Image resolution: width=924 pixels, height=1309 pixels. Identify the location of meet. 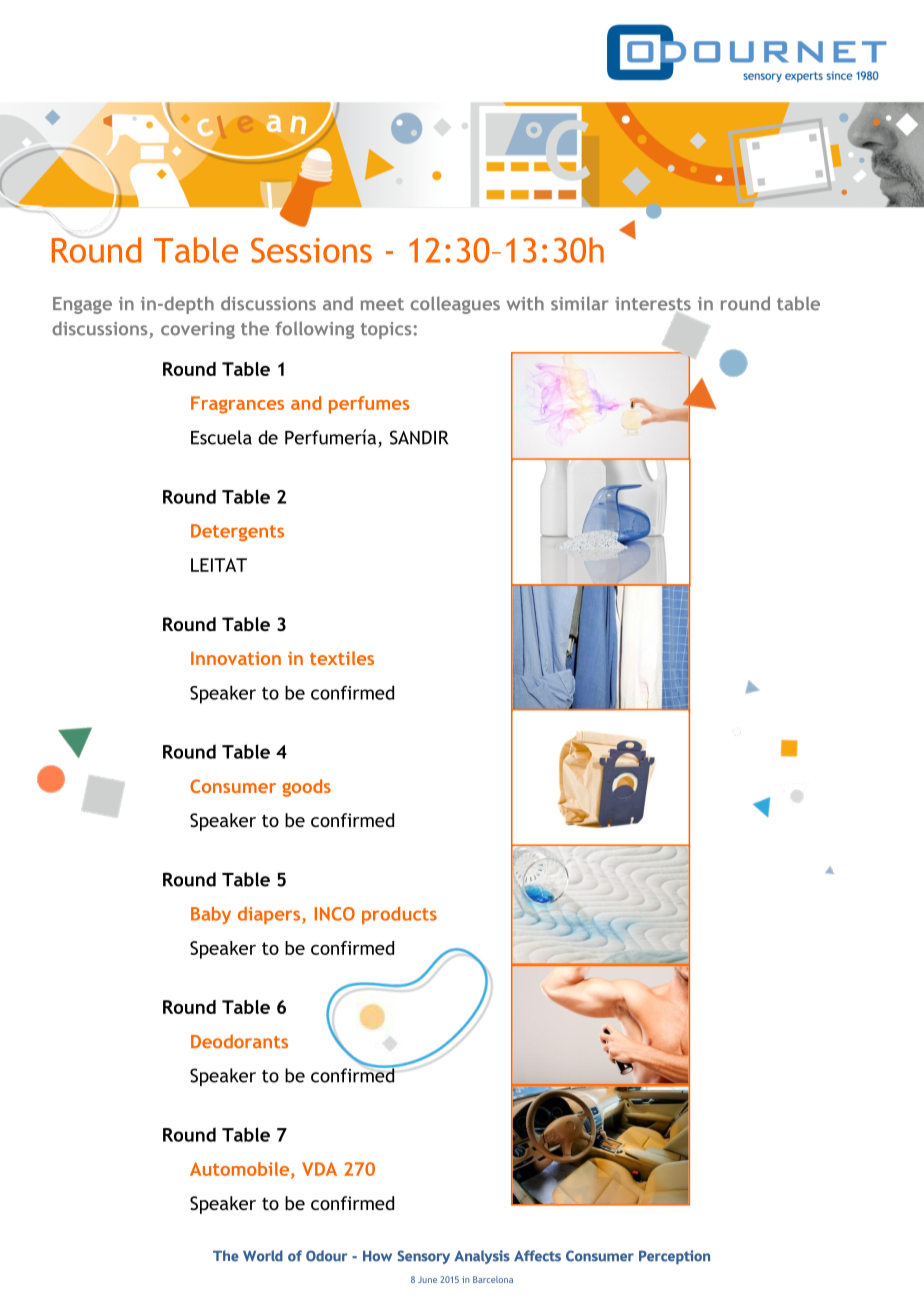
(382, 304).
